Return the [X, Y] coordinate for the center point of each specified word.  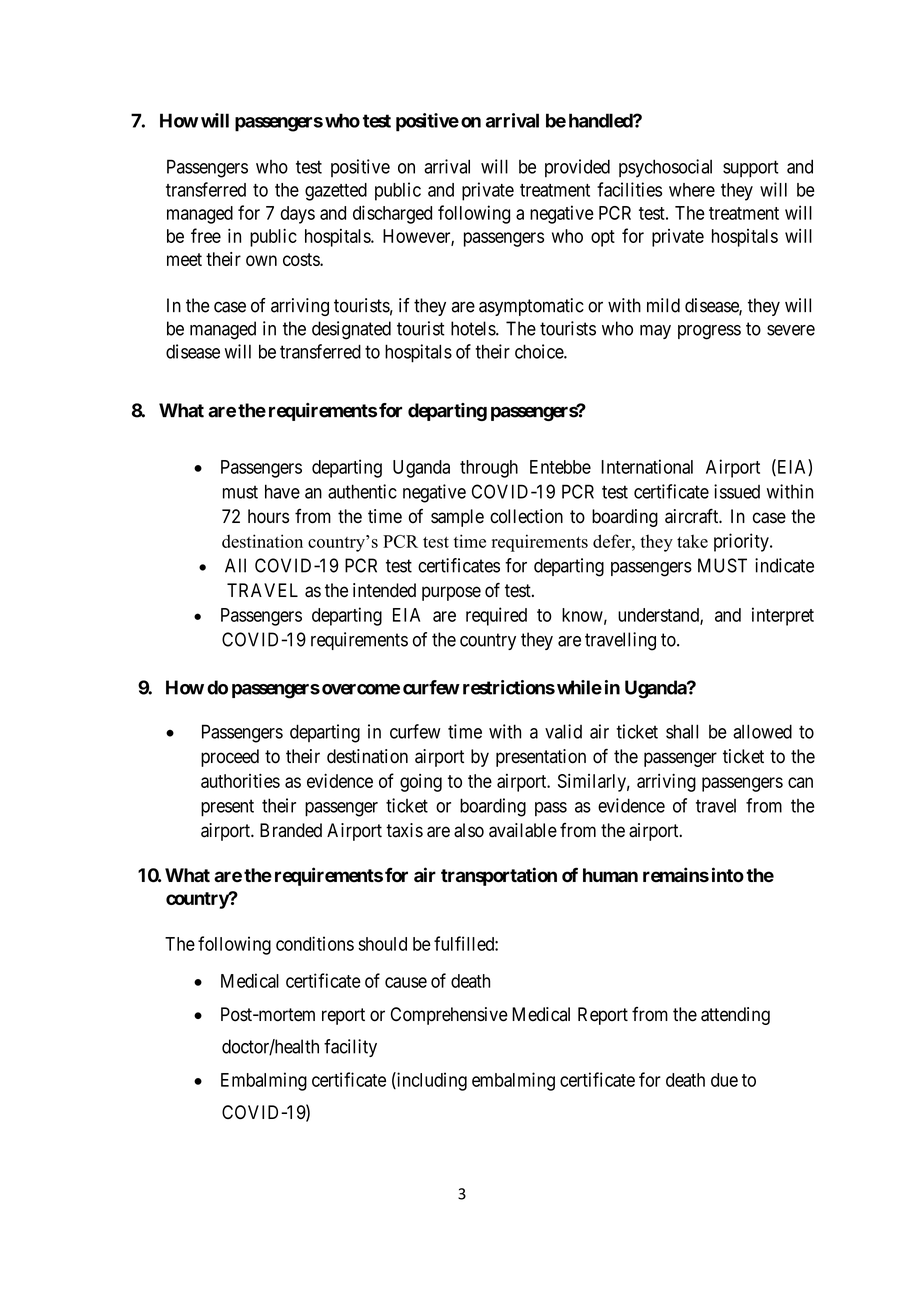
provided [577, 168]
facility [350, 1048]
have [282, 491]
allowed [762, 731]
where [692, 190]
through [489, 469]
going [421, 783]
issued [737, 491]
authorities [240, 780]
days [298, 215]
